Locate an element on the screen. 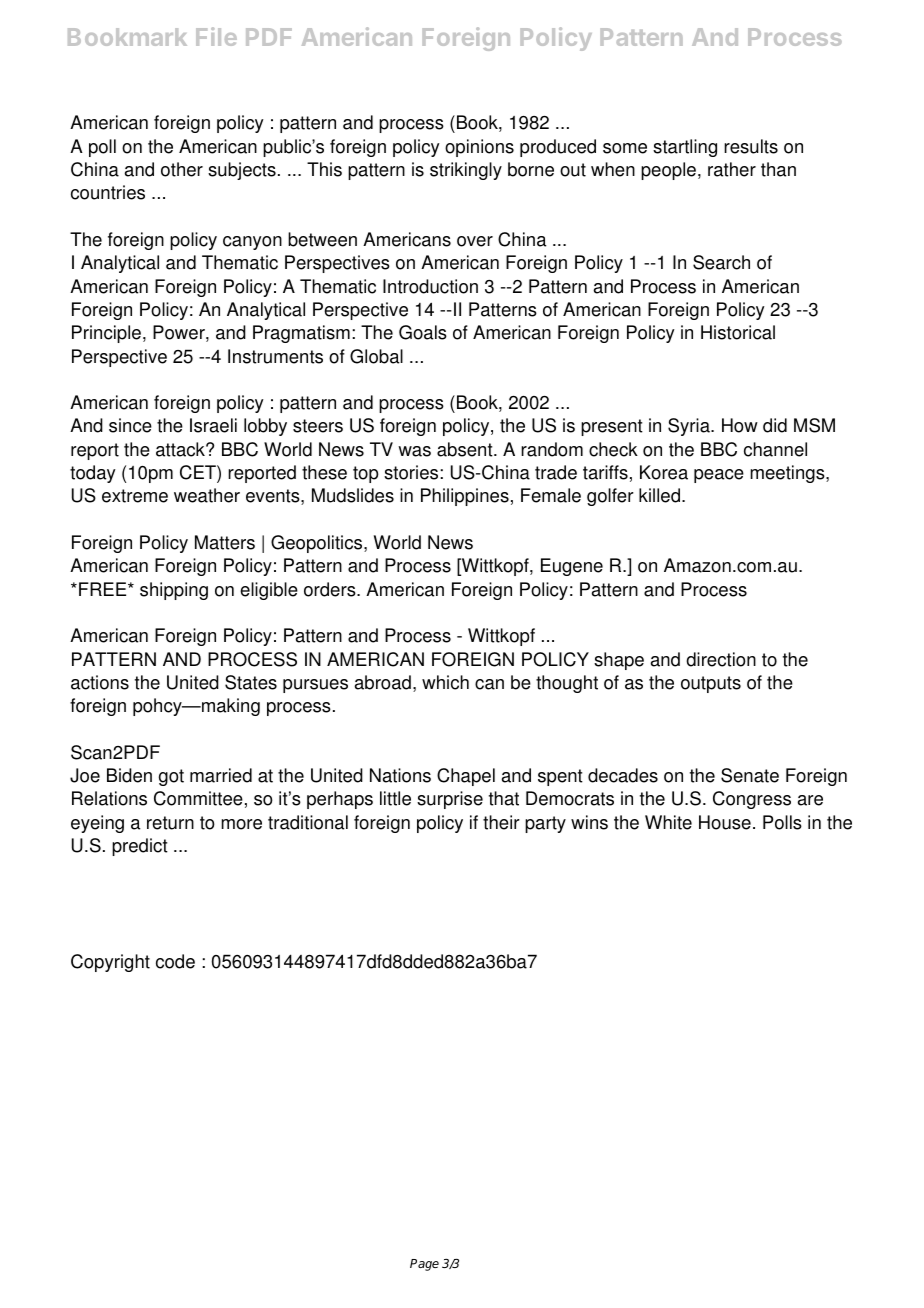  code is located at coordinates (175, 961).
